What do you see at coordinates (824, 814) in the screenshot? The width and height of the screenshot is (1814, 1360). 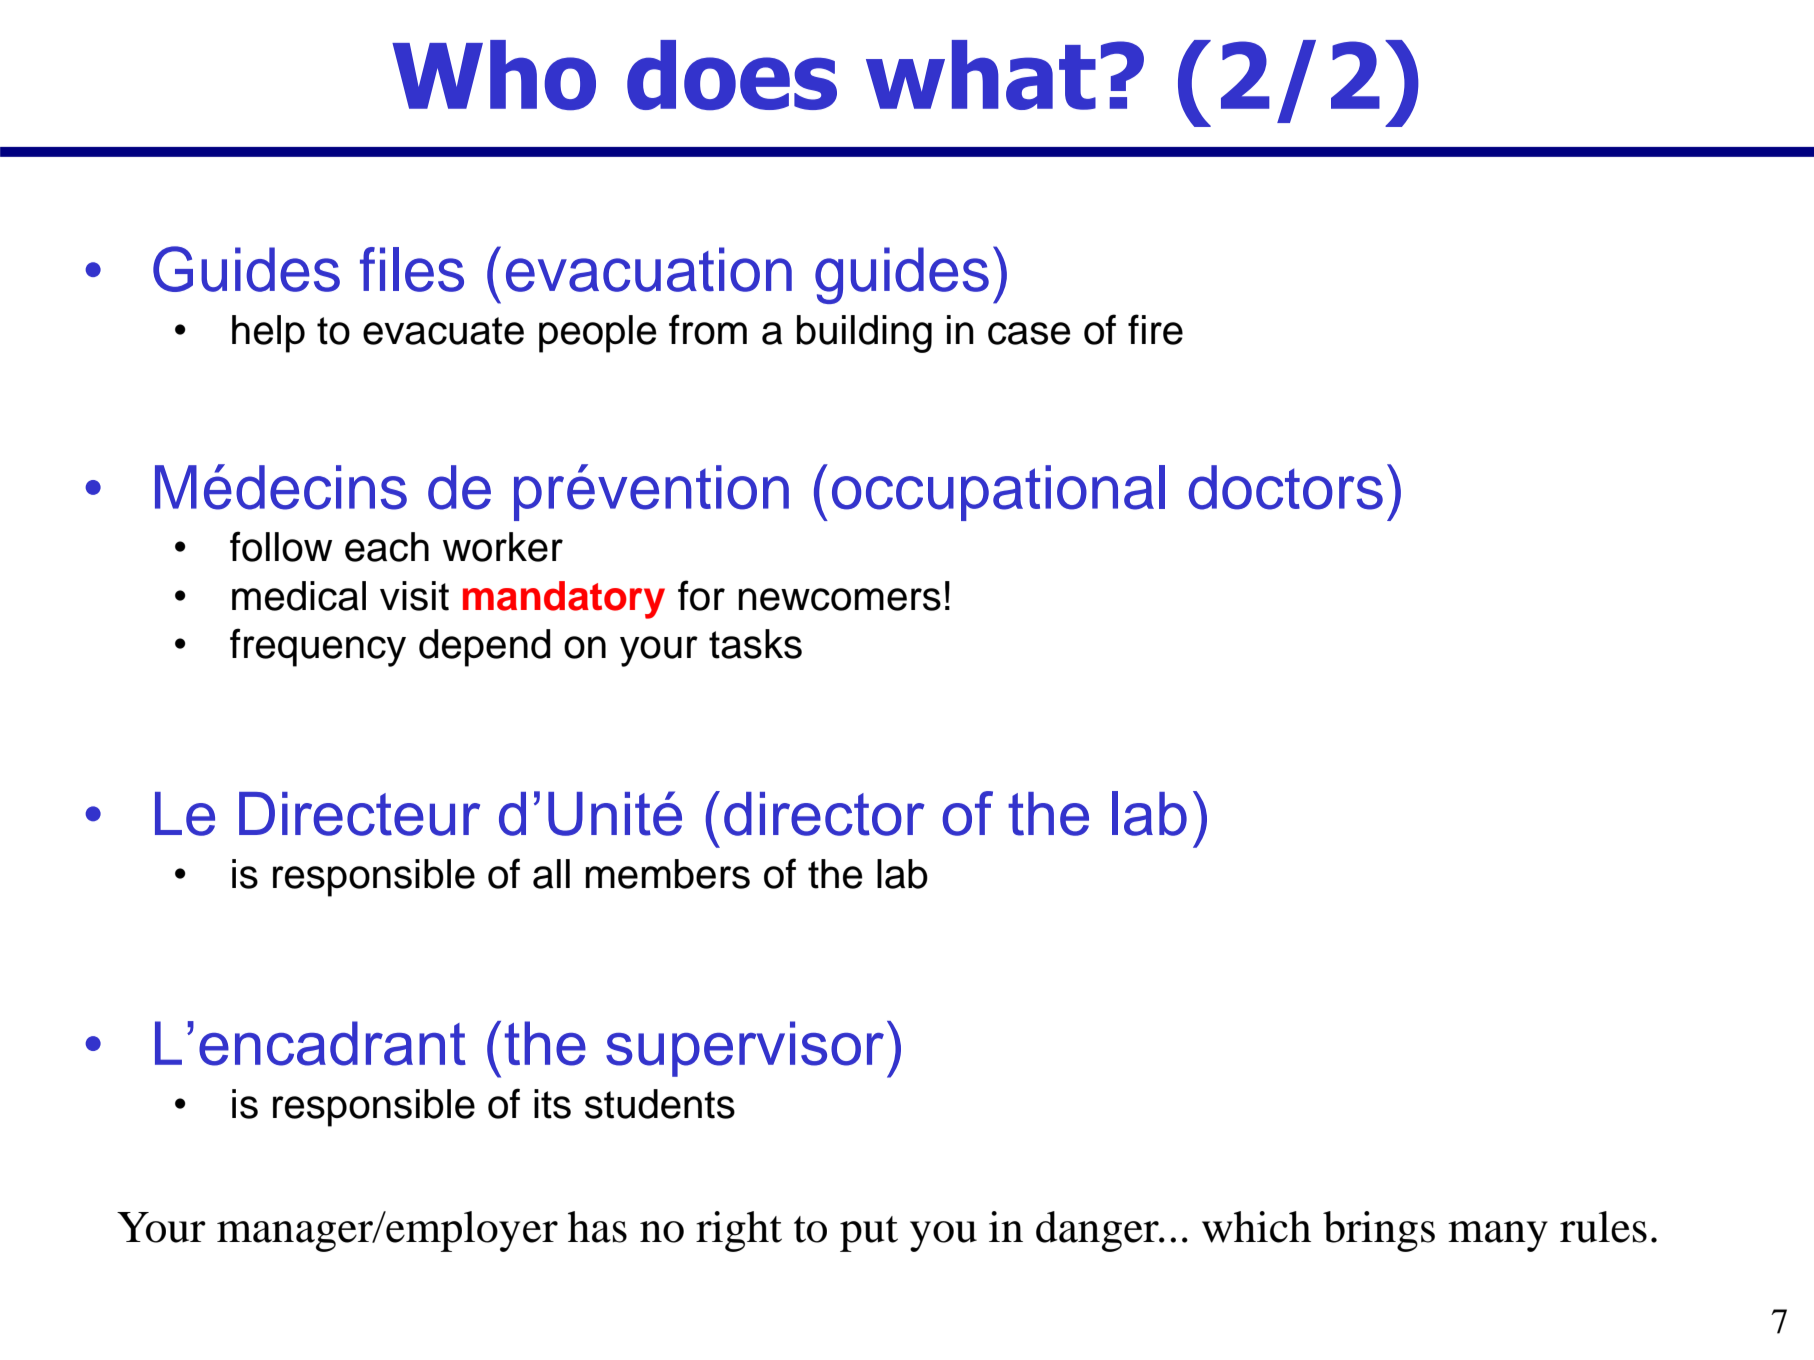 I see `director` at bounding box center [824, 814].
